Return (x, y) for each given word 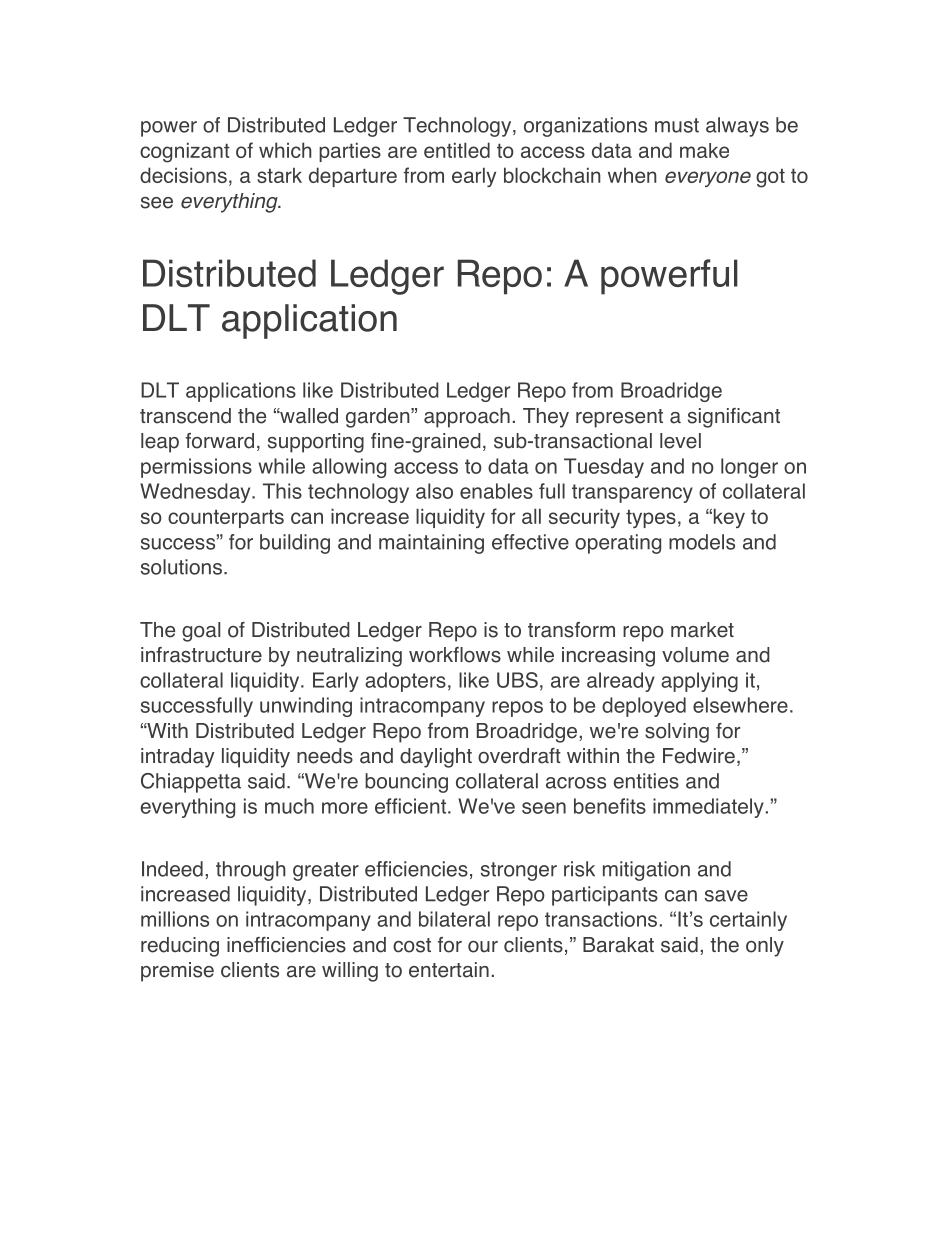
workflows (455, 655)
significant (734, 418)
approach (467, 418)
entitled (457, 150)
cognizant (185, 152)
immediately (708, 808)
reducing (180, 947)
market (702, 630)
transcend (185, 416)
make (704, 150)
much (289, 806)
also (434, 491)
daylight (436, 758)
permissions (196, 468)
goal (201, 632)
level (680, 441)
